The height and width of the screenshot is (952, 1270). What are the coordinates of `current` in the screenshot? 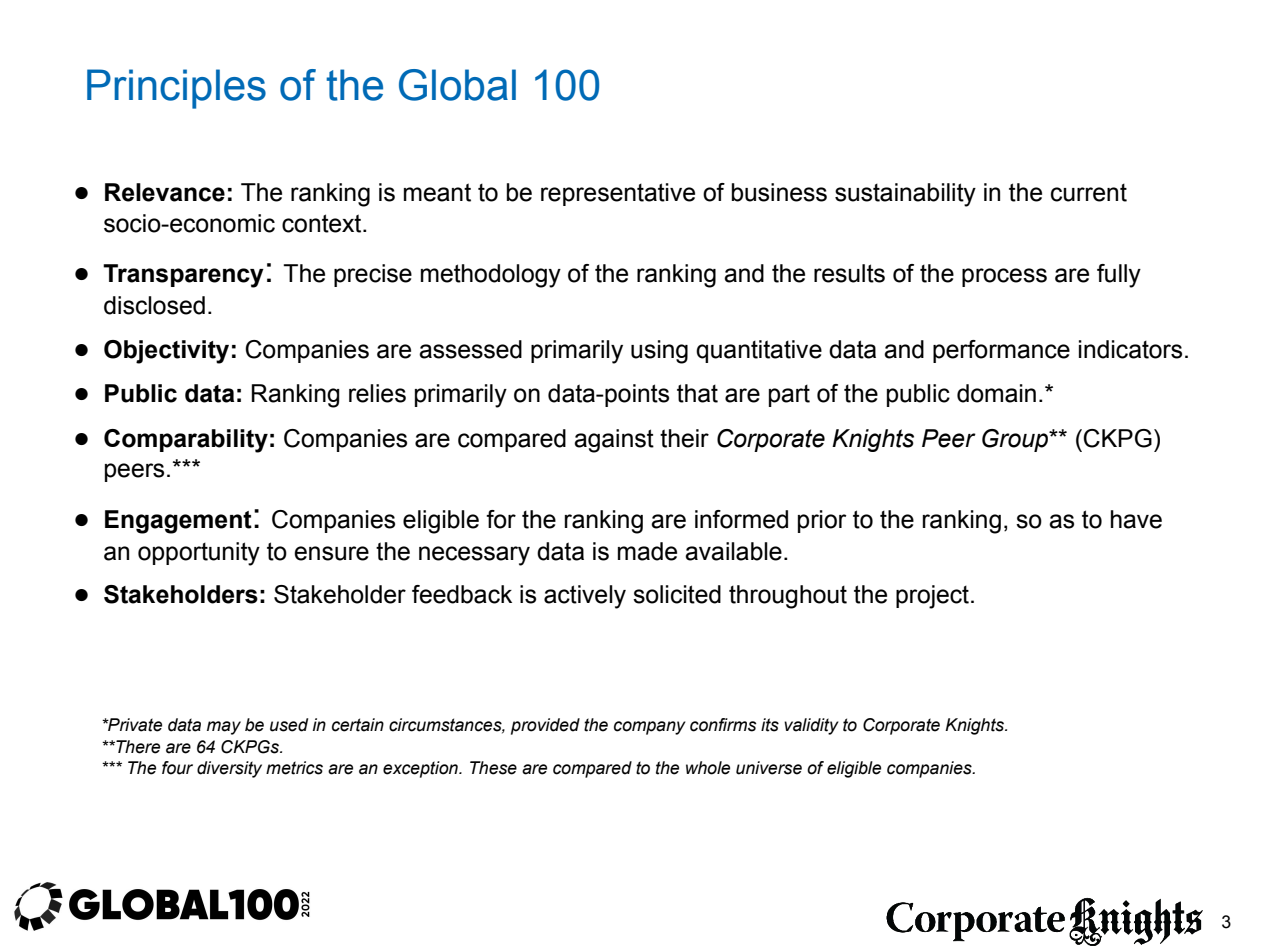 It's located at (1089, 193).
